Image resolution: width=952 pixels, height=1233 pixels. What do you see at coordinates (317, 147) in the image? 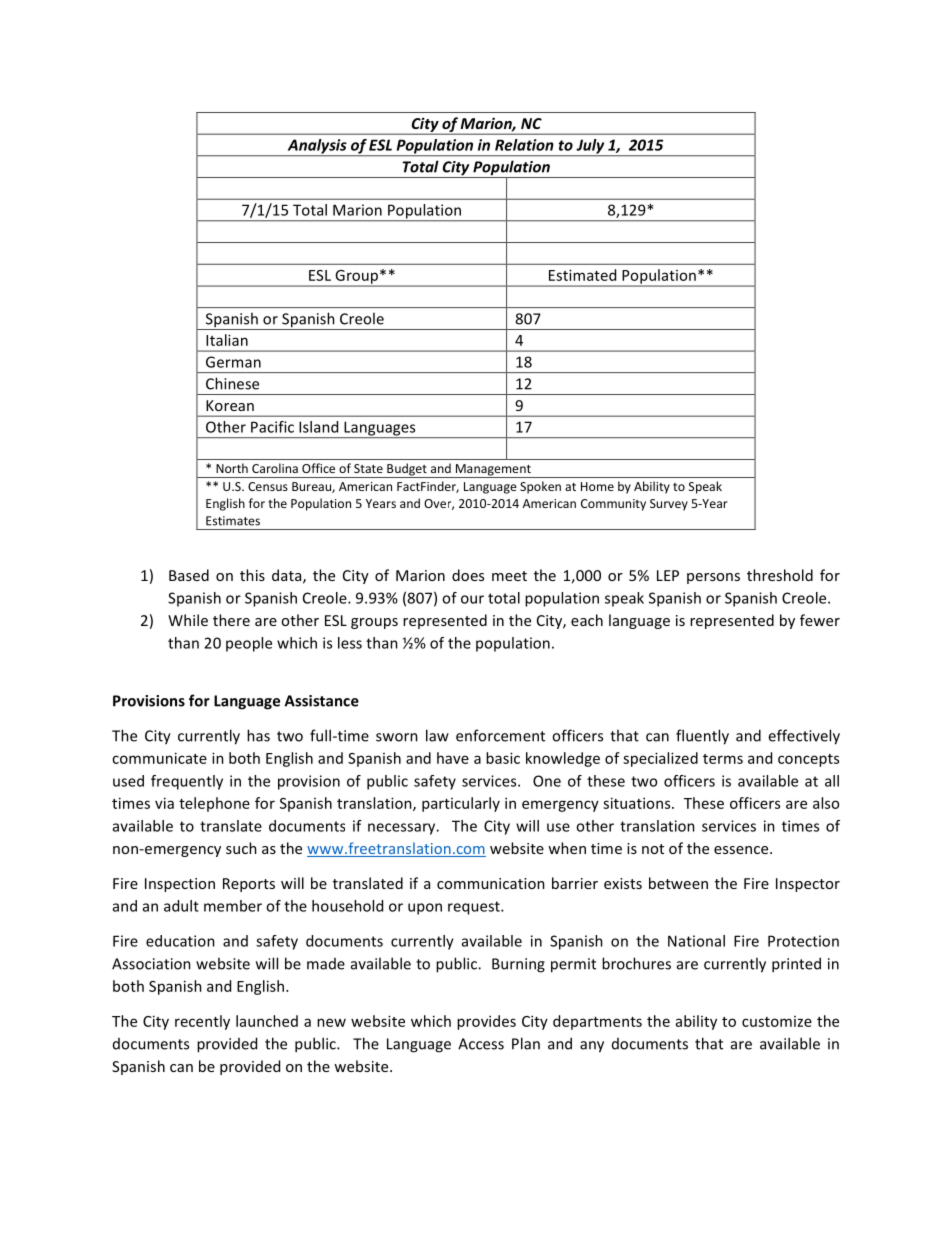
I see `Analysis` at bounding box center [317, 147].
